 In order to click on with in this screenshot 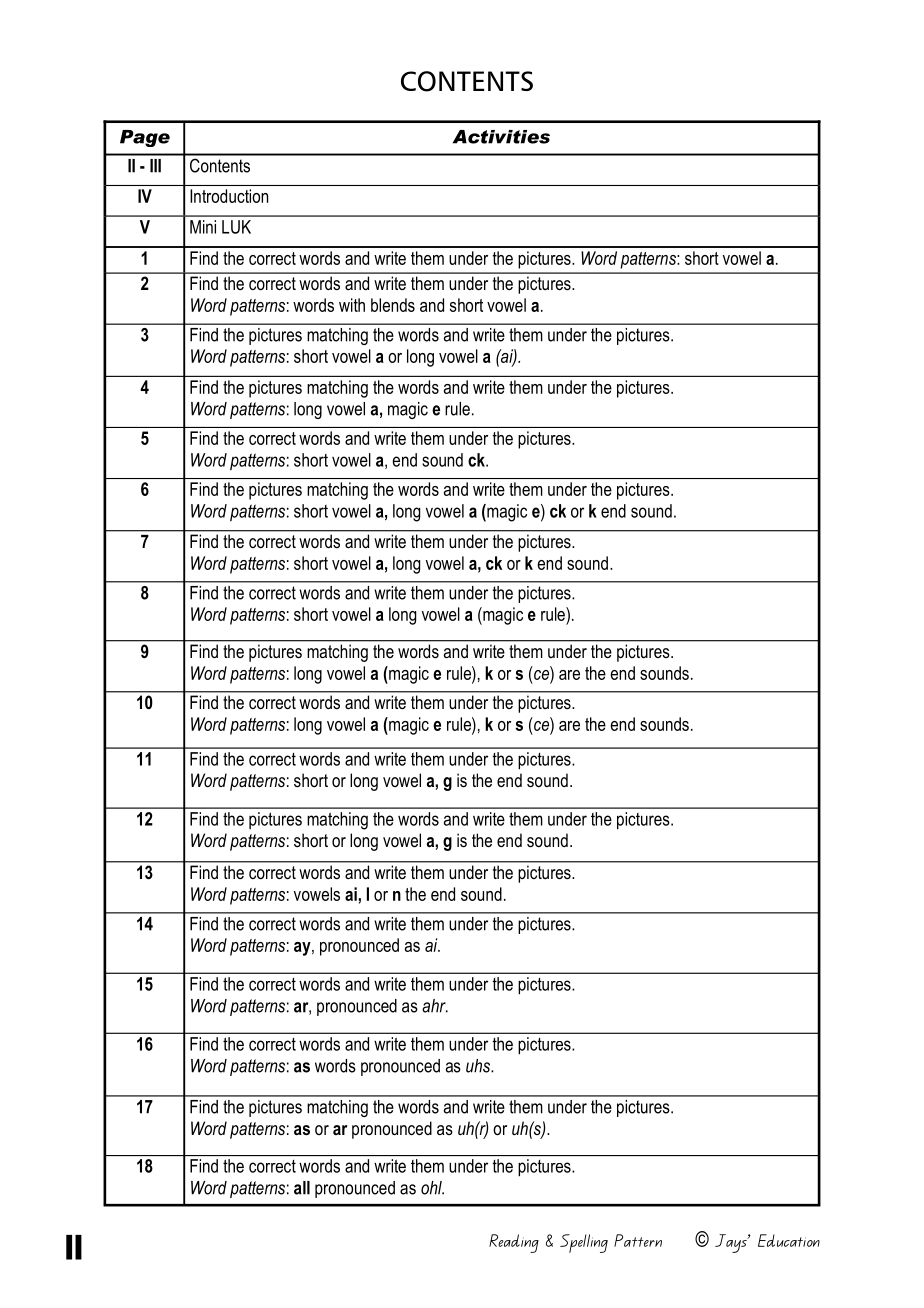, I will do `click(352, 305)`.
